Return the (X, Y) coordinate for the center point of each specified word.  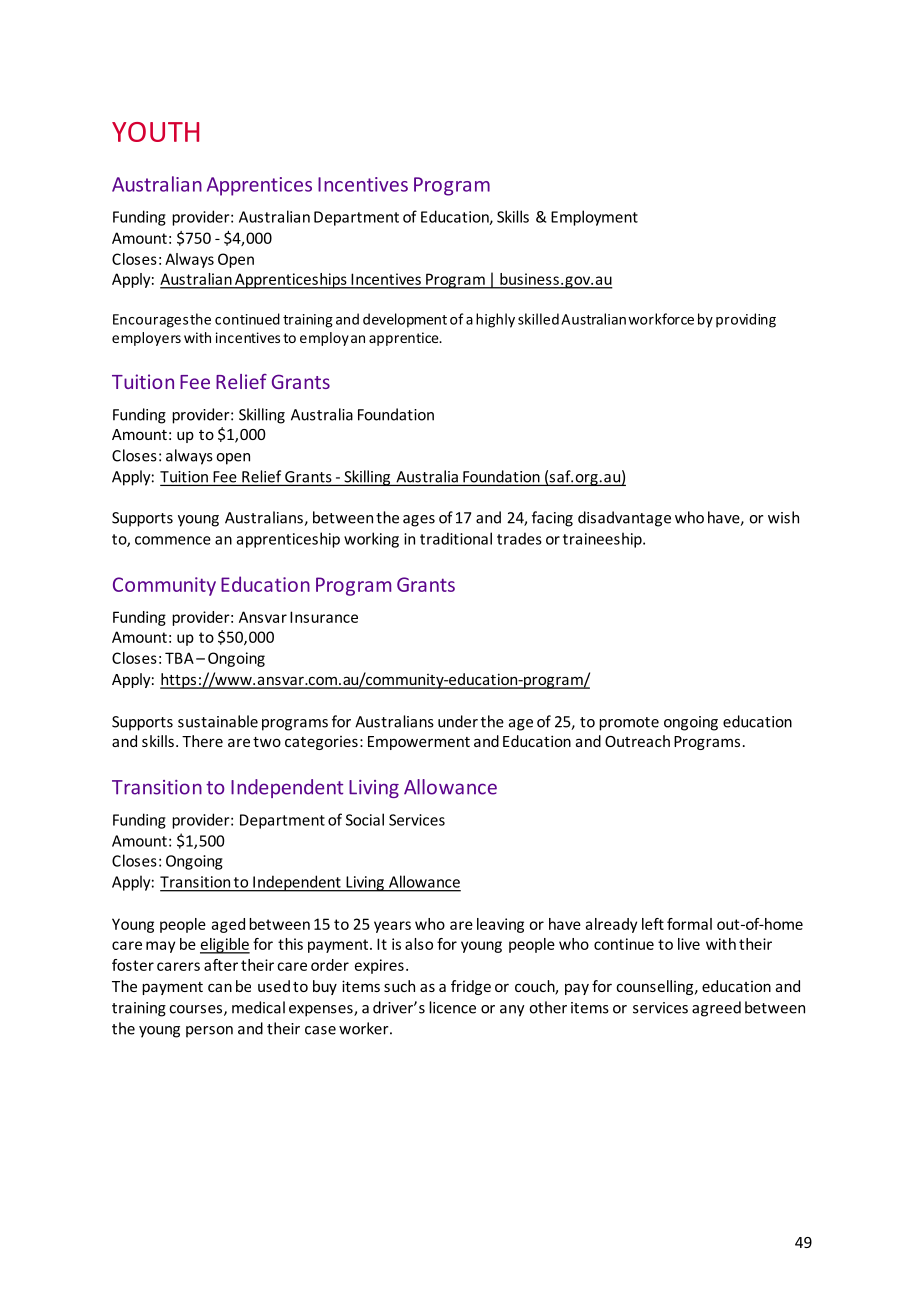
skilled (538, 319)
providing (746, 320)
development (405, 320)
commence (173, 540)
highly (495, 320)
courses (197, 1010)
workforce (661, 319)
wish (783, 517)
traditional (456, 538)
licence (452, 1007)
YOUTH (155, 132)
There (202, 741)
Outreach (637, 741)
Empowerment (419, 743)
